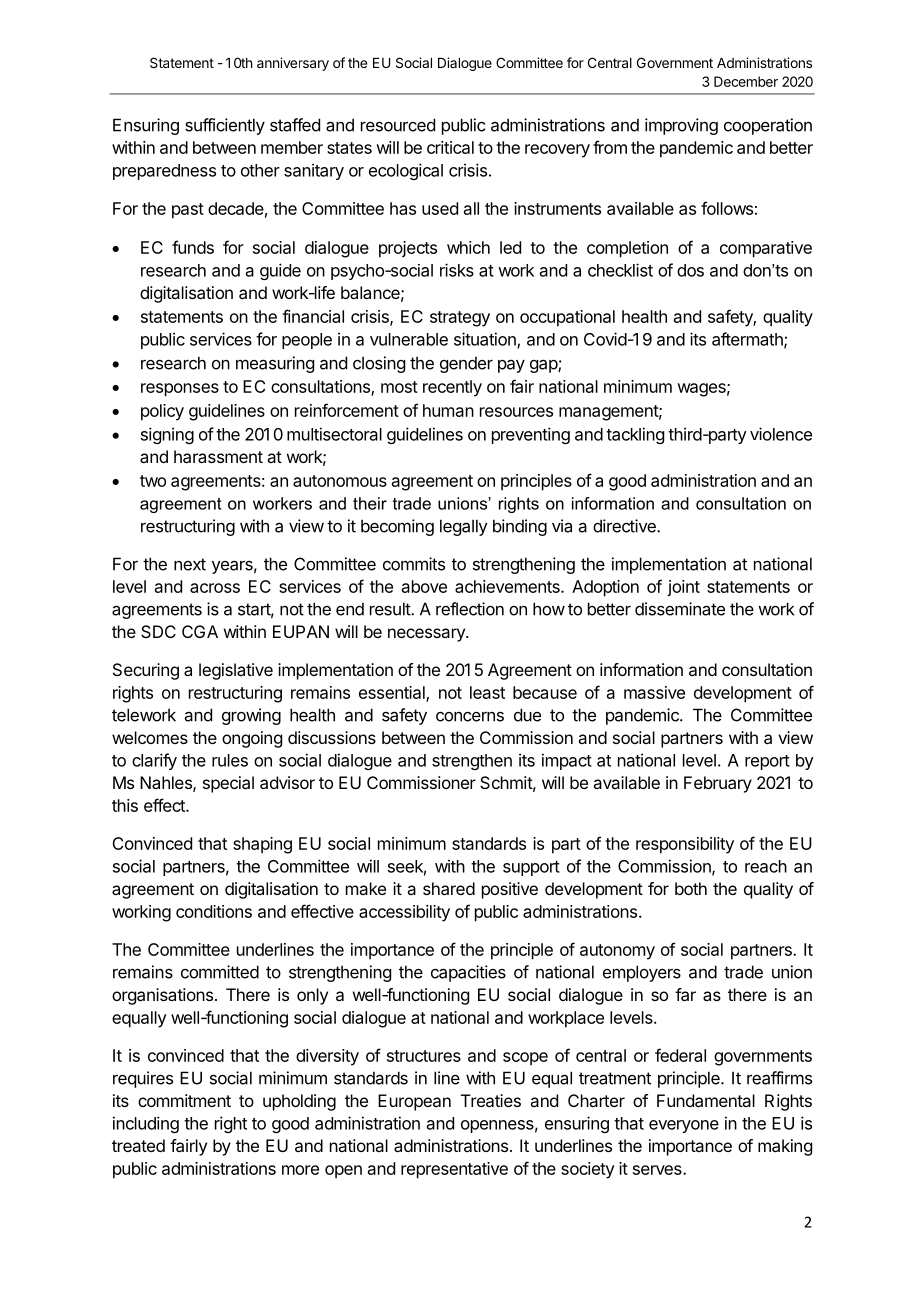  Describe the element at coordinates (450, 147) in the document. I see `critical` at that location.
